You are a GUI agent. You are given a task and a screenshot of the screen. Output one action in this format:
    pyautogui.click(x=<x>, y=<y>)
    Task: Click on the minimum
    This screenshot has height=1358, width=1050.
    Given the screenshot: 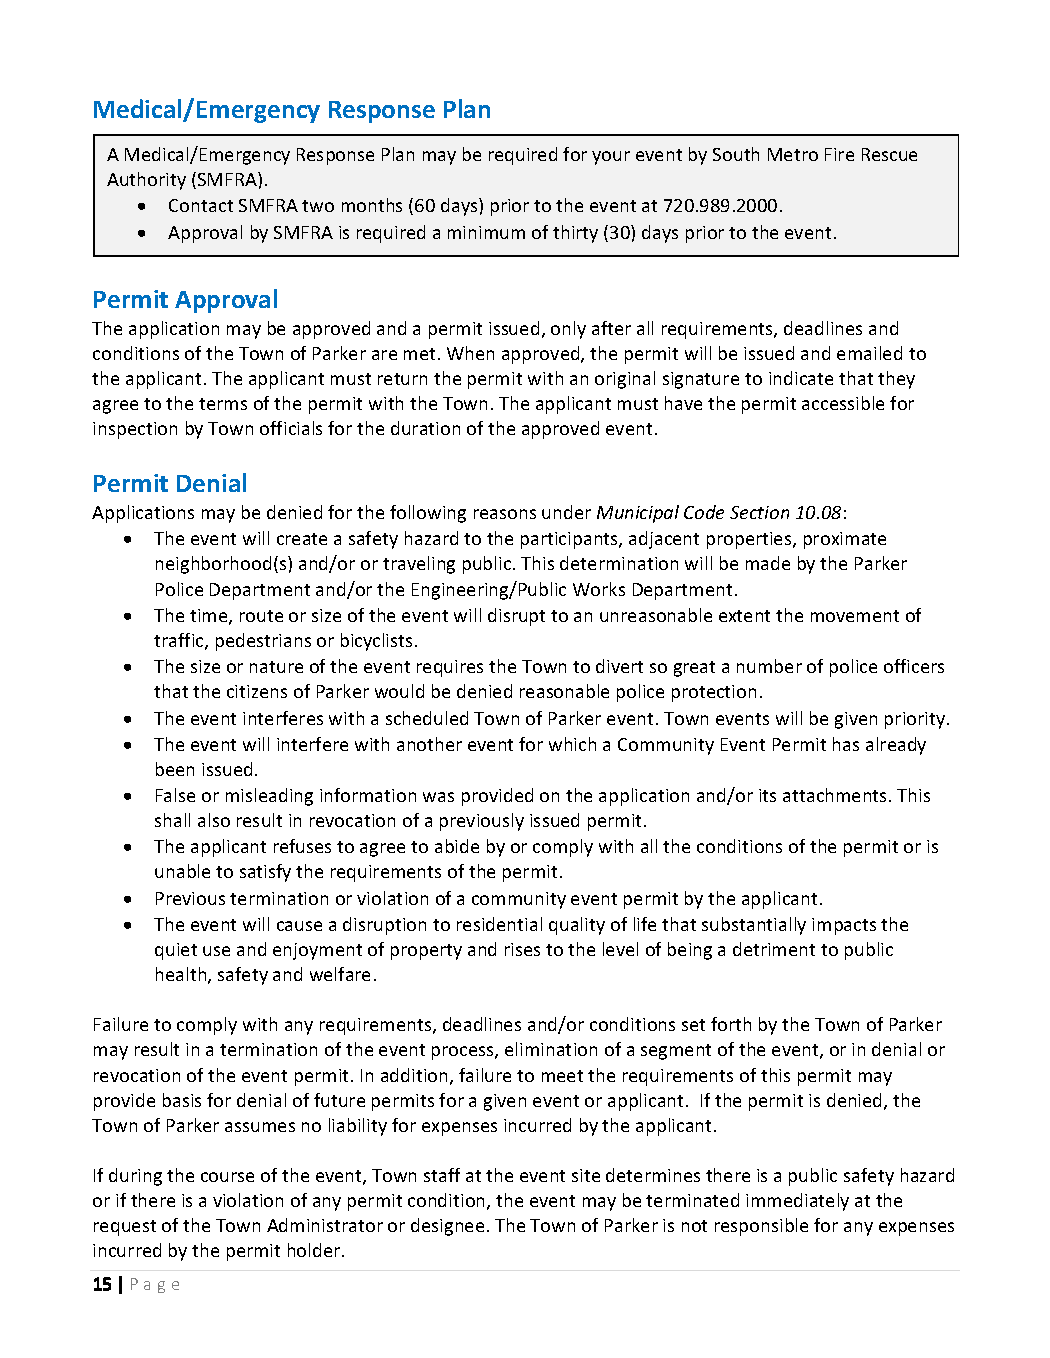 What is the action you would take?
    pyautogui.click(x=486, y=232)
